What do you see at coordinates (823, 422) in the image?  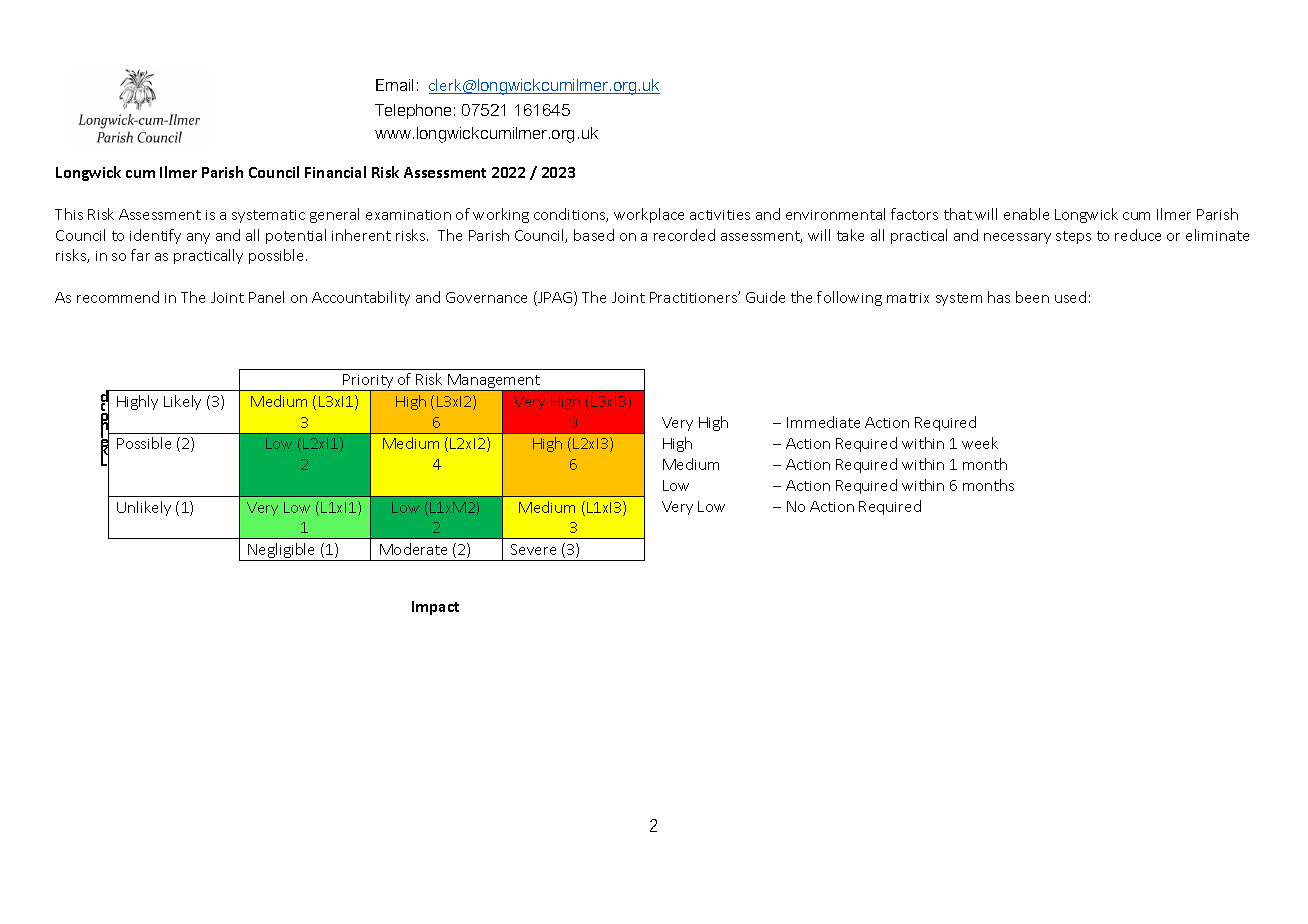 I see `Immediate` at bounding box center [823, 422].
